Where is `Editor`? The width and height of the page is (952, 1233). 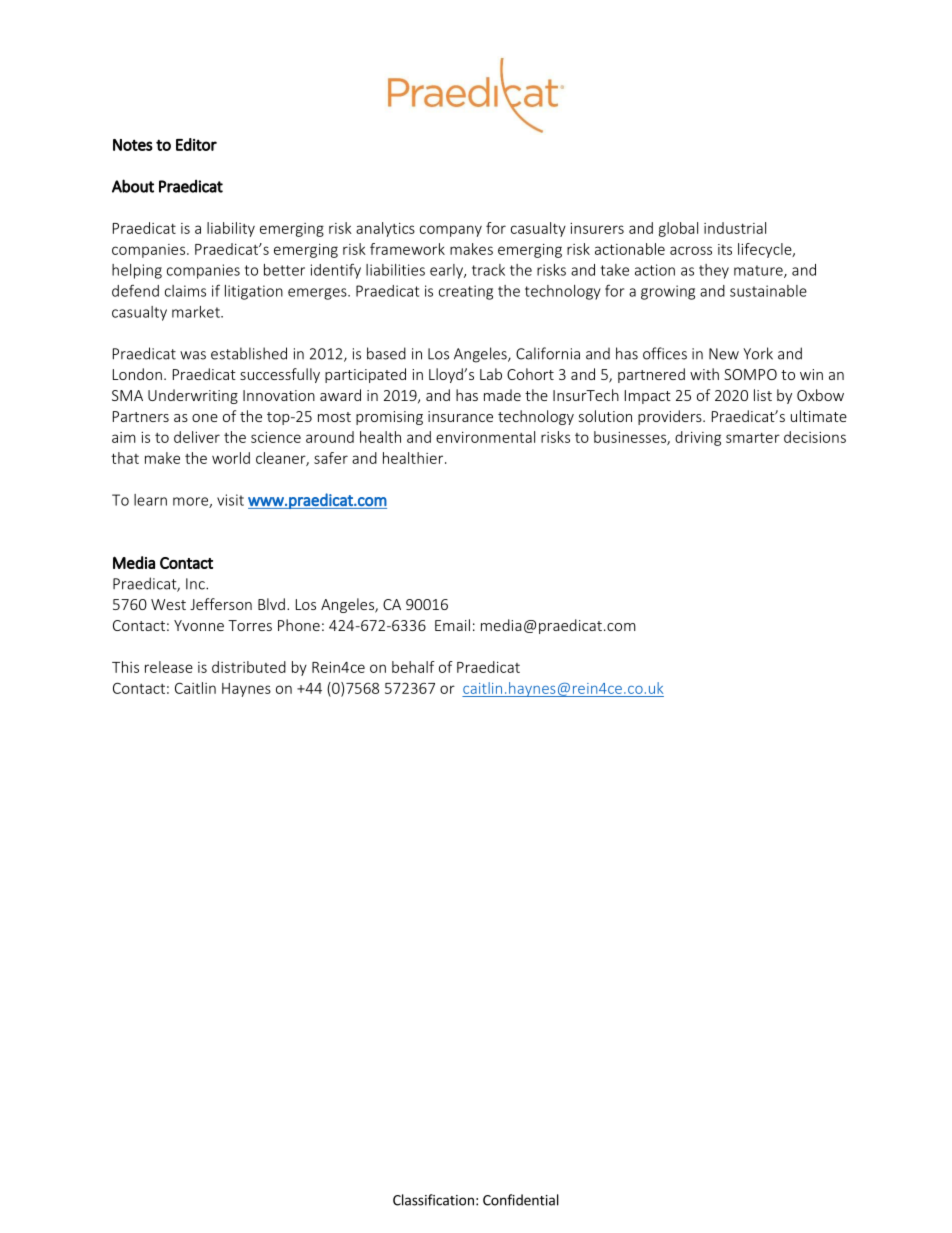
Editor is located at coordinates (196, 144).
